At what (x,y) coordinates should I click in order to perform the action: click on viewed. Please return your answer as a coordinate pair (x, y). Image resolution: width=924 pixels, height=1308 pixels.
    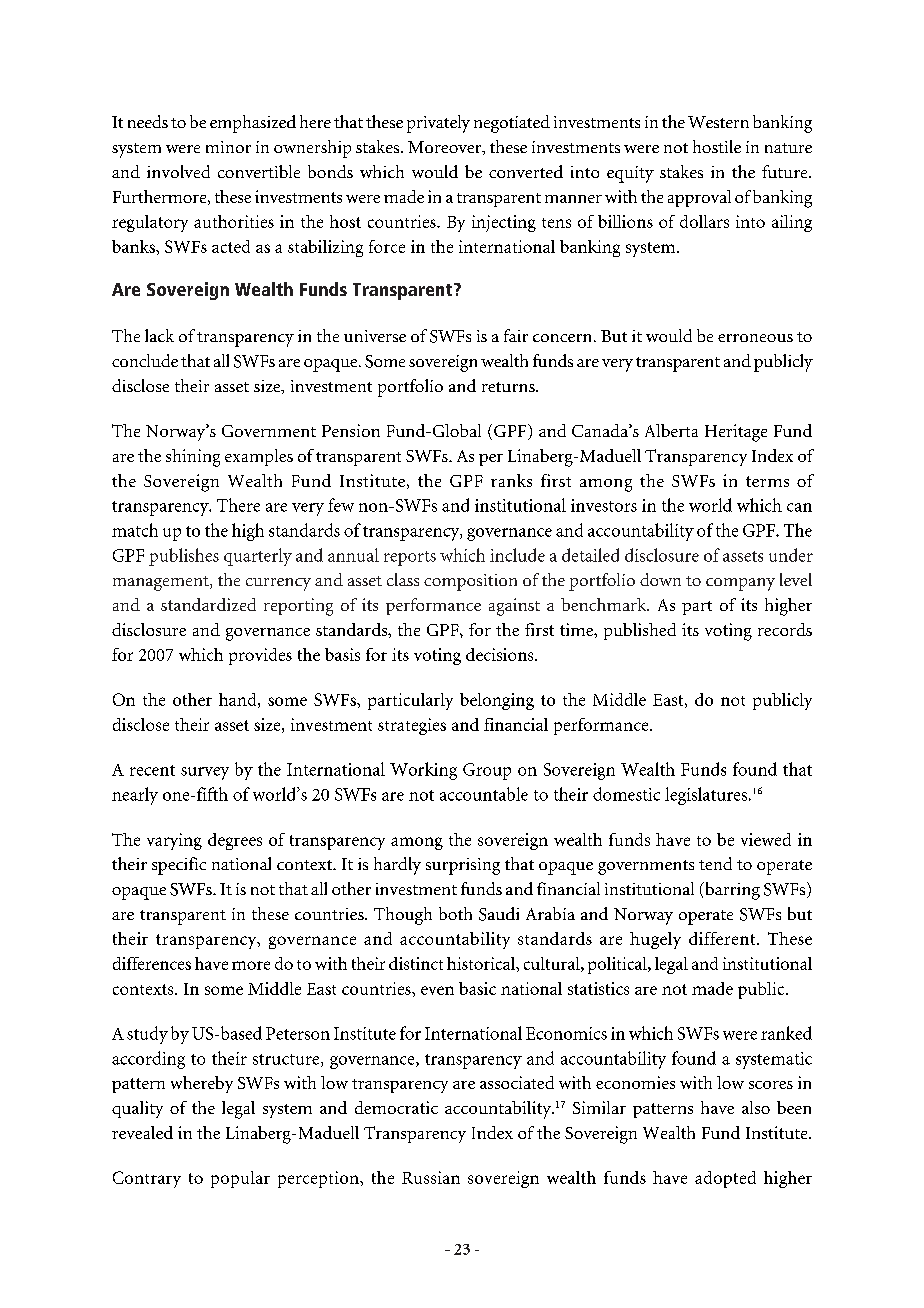
    Looking at the image, I should click on (766, 839).
